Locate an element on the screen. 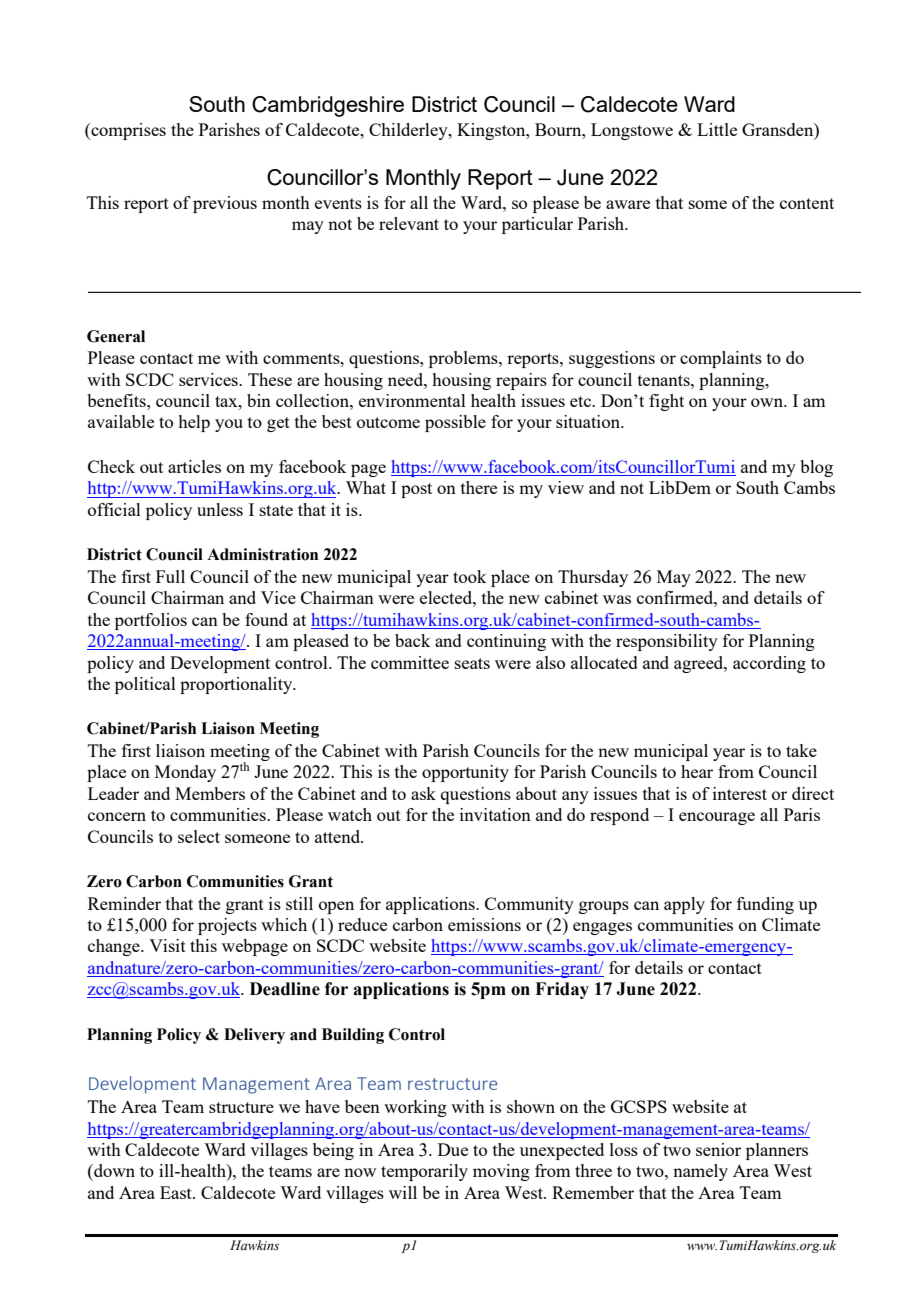 The image size is (924, 1308). complaints is located at coordinates (721, 359).
